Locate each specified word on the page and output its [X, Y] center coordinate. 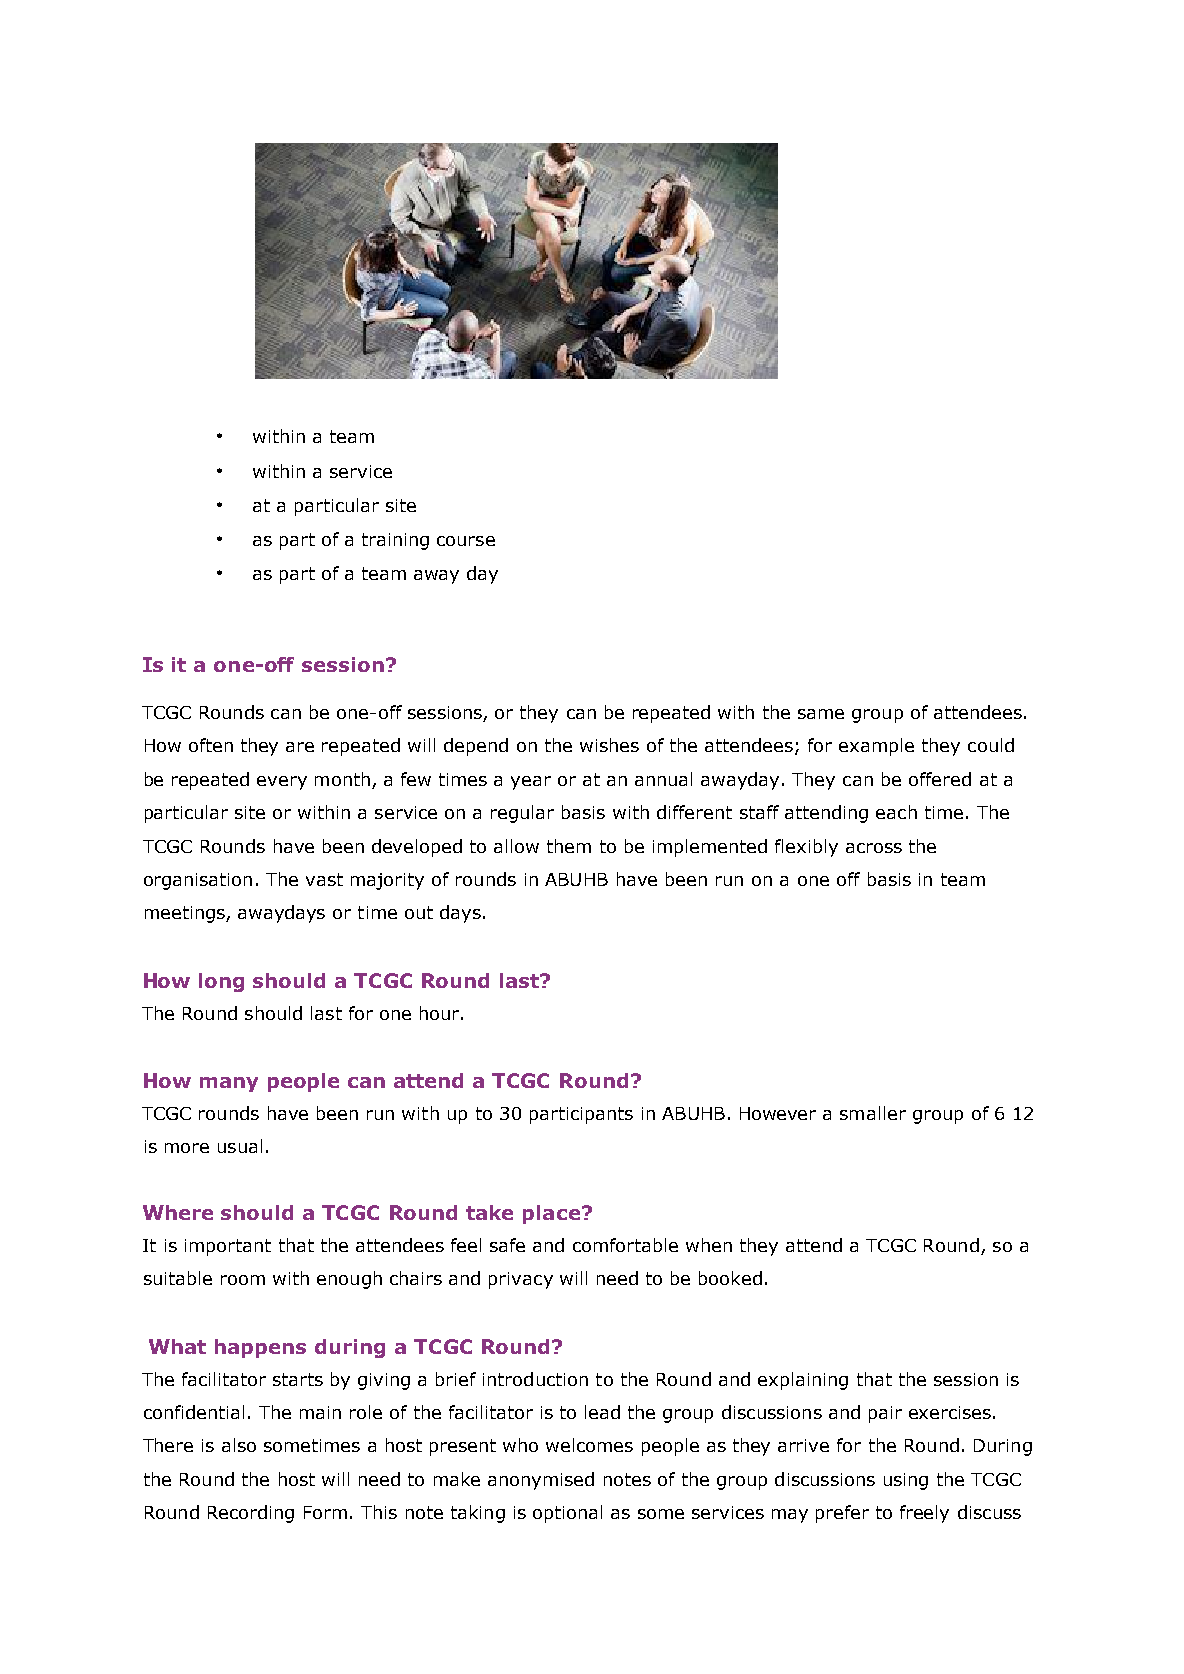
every [282, 783]
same [821, 714]
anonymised [541, 1481]
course [466, 541]
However [778, 1113]
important [228, 1247]
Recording [251, 1514]
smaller [873, 1113]
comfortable [625, 1245]
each [896, 812]
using [906, 1481]
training [395, 541]
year [531, 783]
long [221, 982]
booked [730, 1278]
